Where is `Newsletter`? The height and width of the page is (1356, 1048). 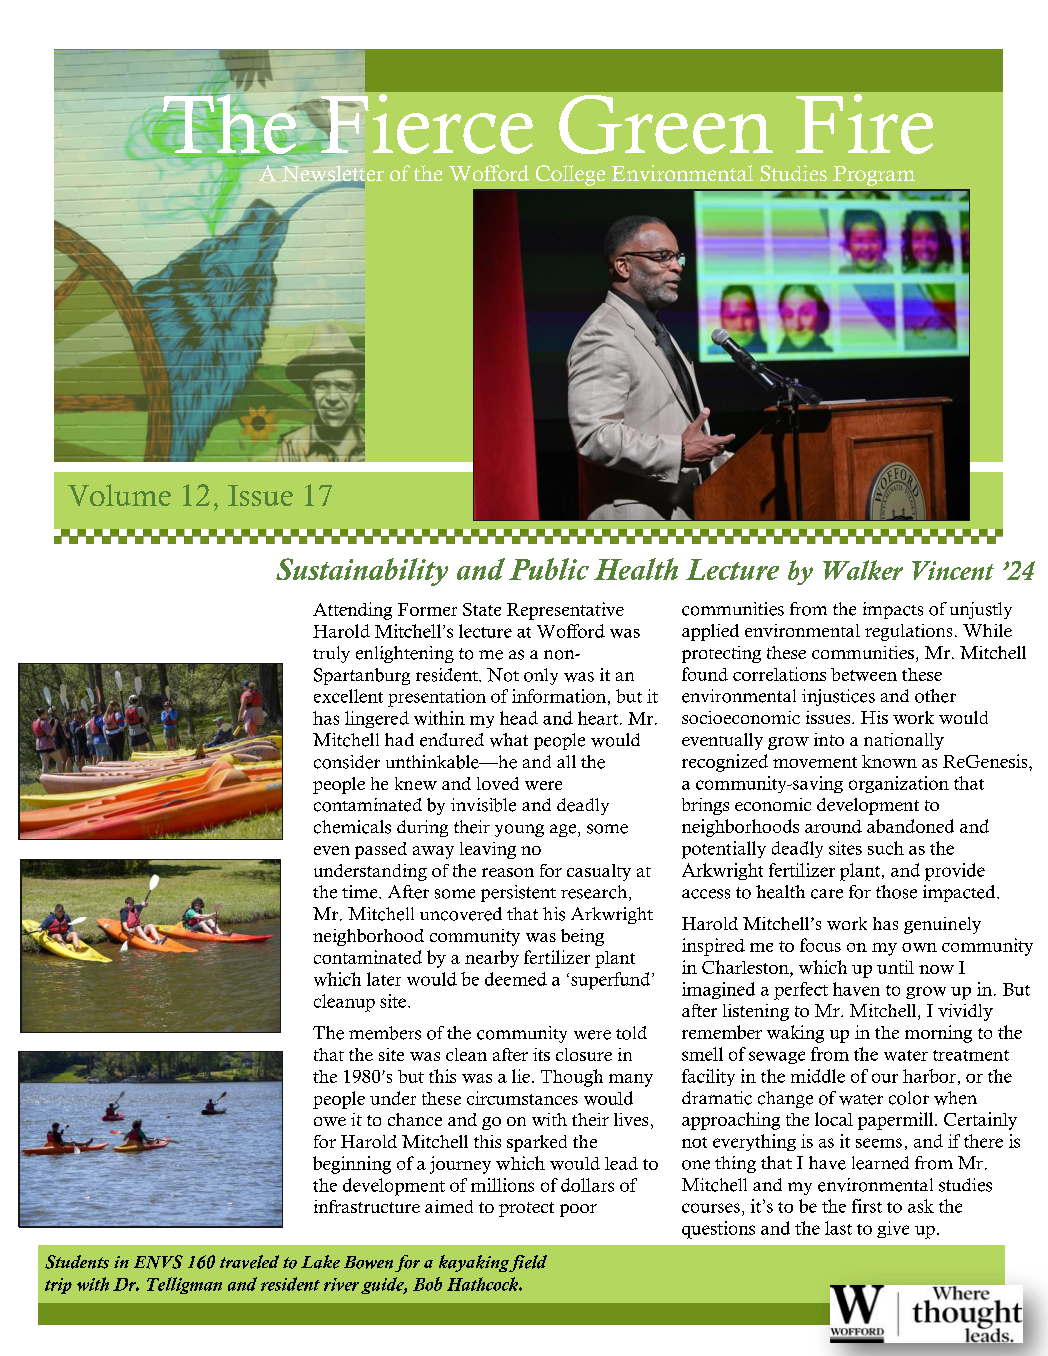 Newsletter is located at coordinates (333, 174).
